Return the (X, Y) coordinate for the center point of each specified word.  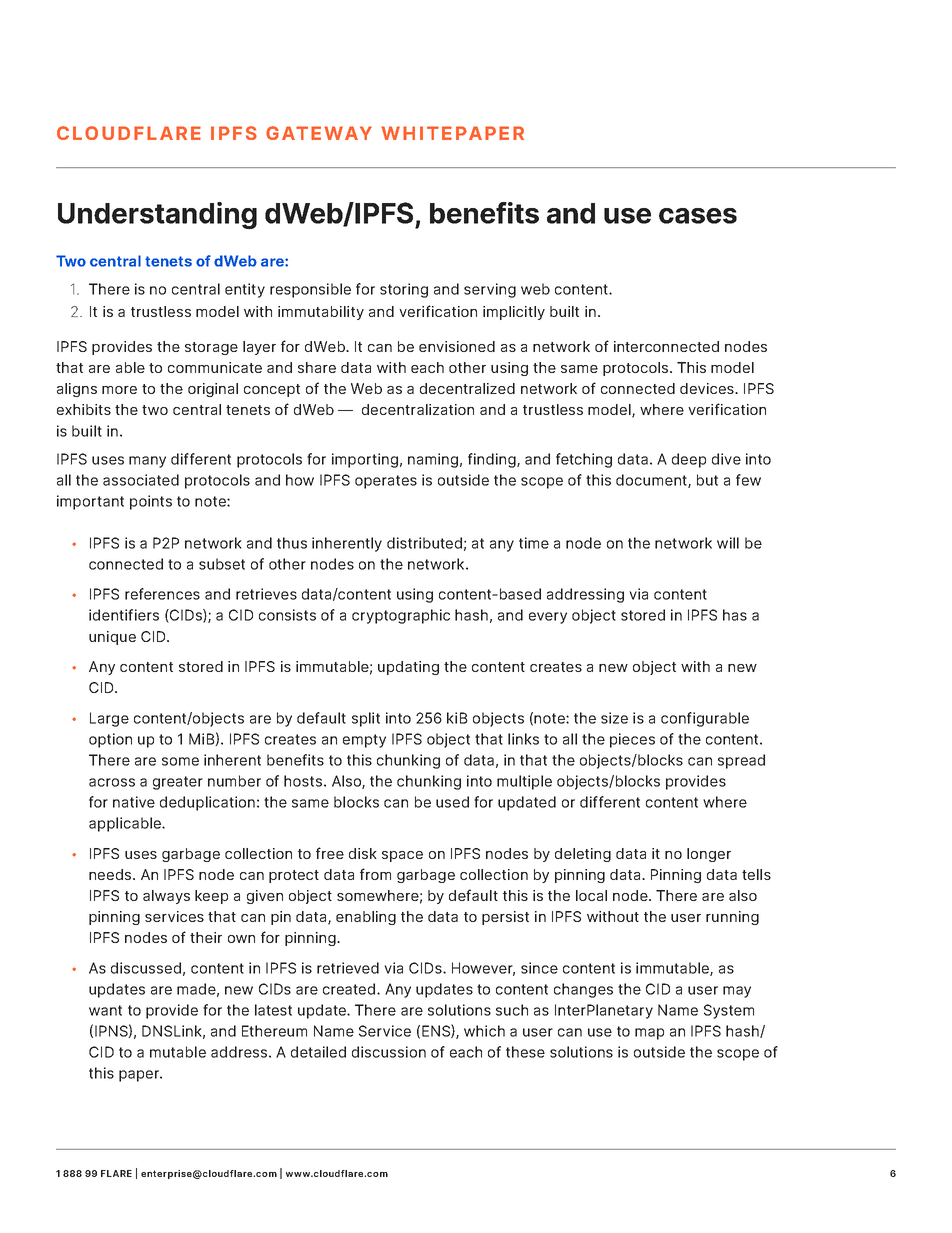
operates (386, 482)
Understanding (157, 216)
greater (178, 783)
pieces (632, 740)
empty (364, 741)
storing (404, 290)
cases (698, 216)
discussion (389, 1052)
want (105, 1010)
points (151, 502)
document (652, 481)
